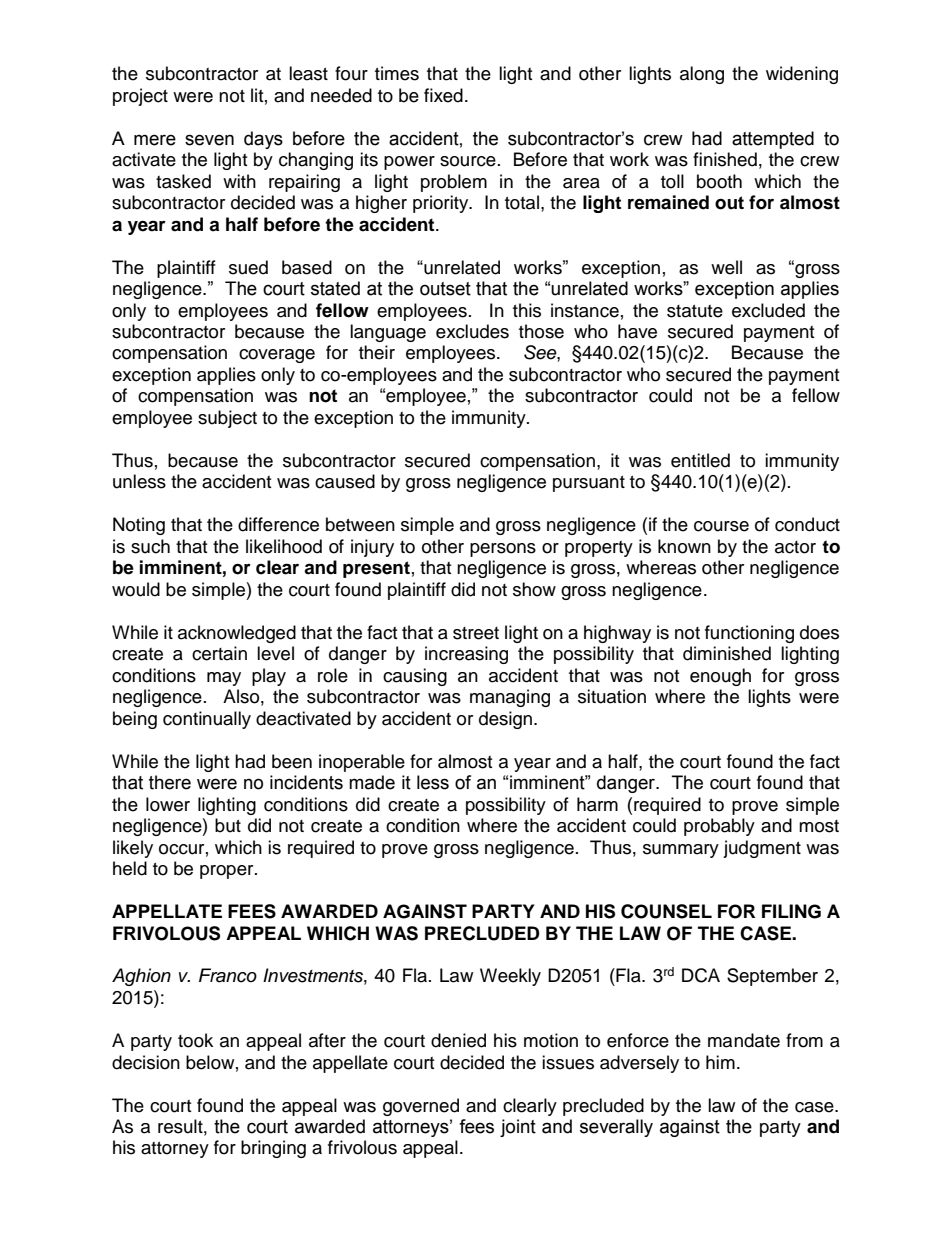  Describe the element at coordinates (702, 75) in the screenshot. I see `along` at that location.
